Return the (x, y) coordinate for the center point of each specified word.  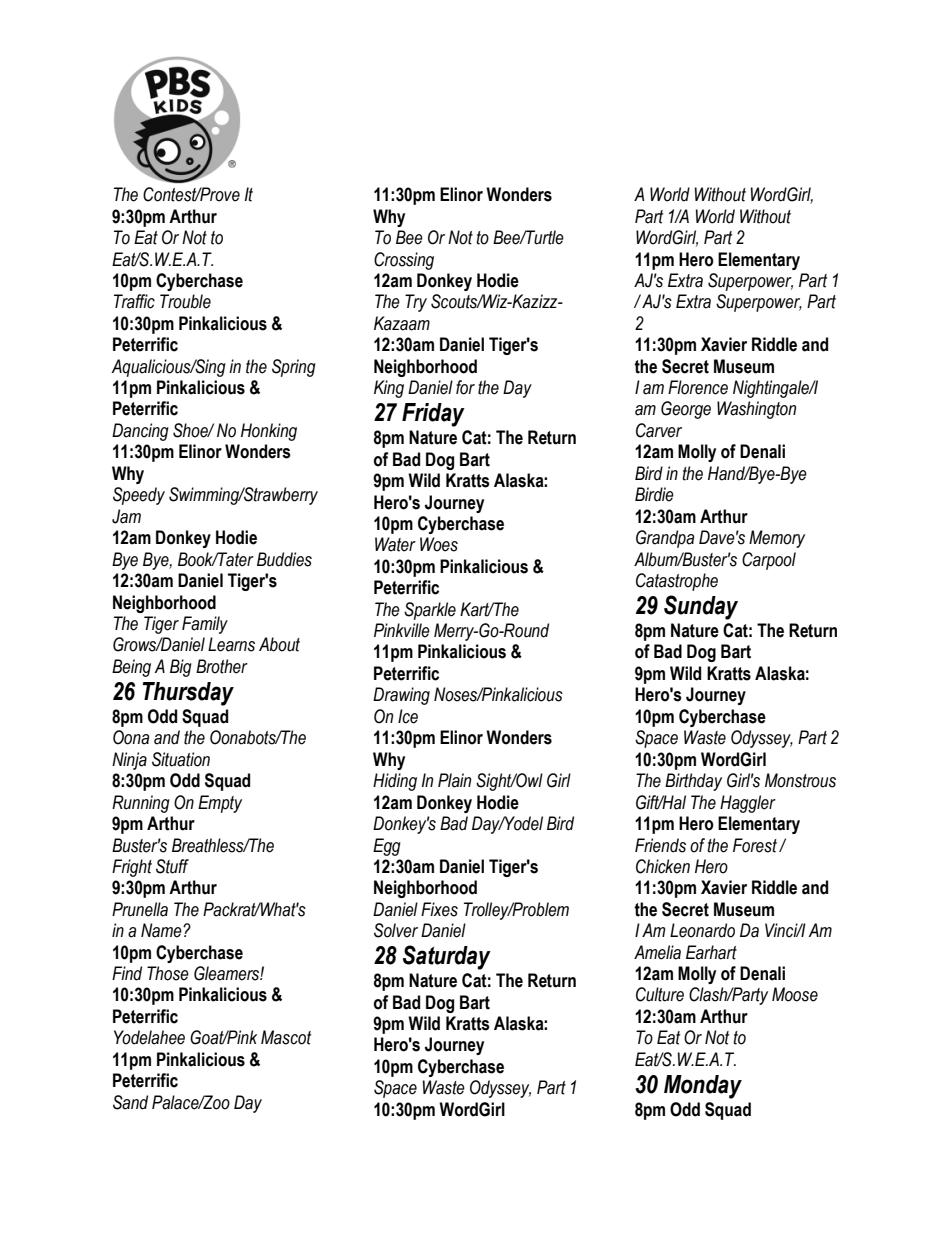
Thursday (188, 694)
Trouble (185, 301)
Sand (130, 1102)
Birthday (693, 782)
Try (416, 303)
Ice (408, 716)
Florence (698, 387)
